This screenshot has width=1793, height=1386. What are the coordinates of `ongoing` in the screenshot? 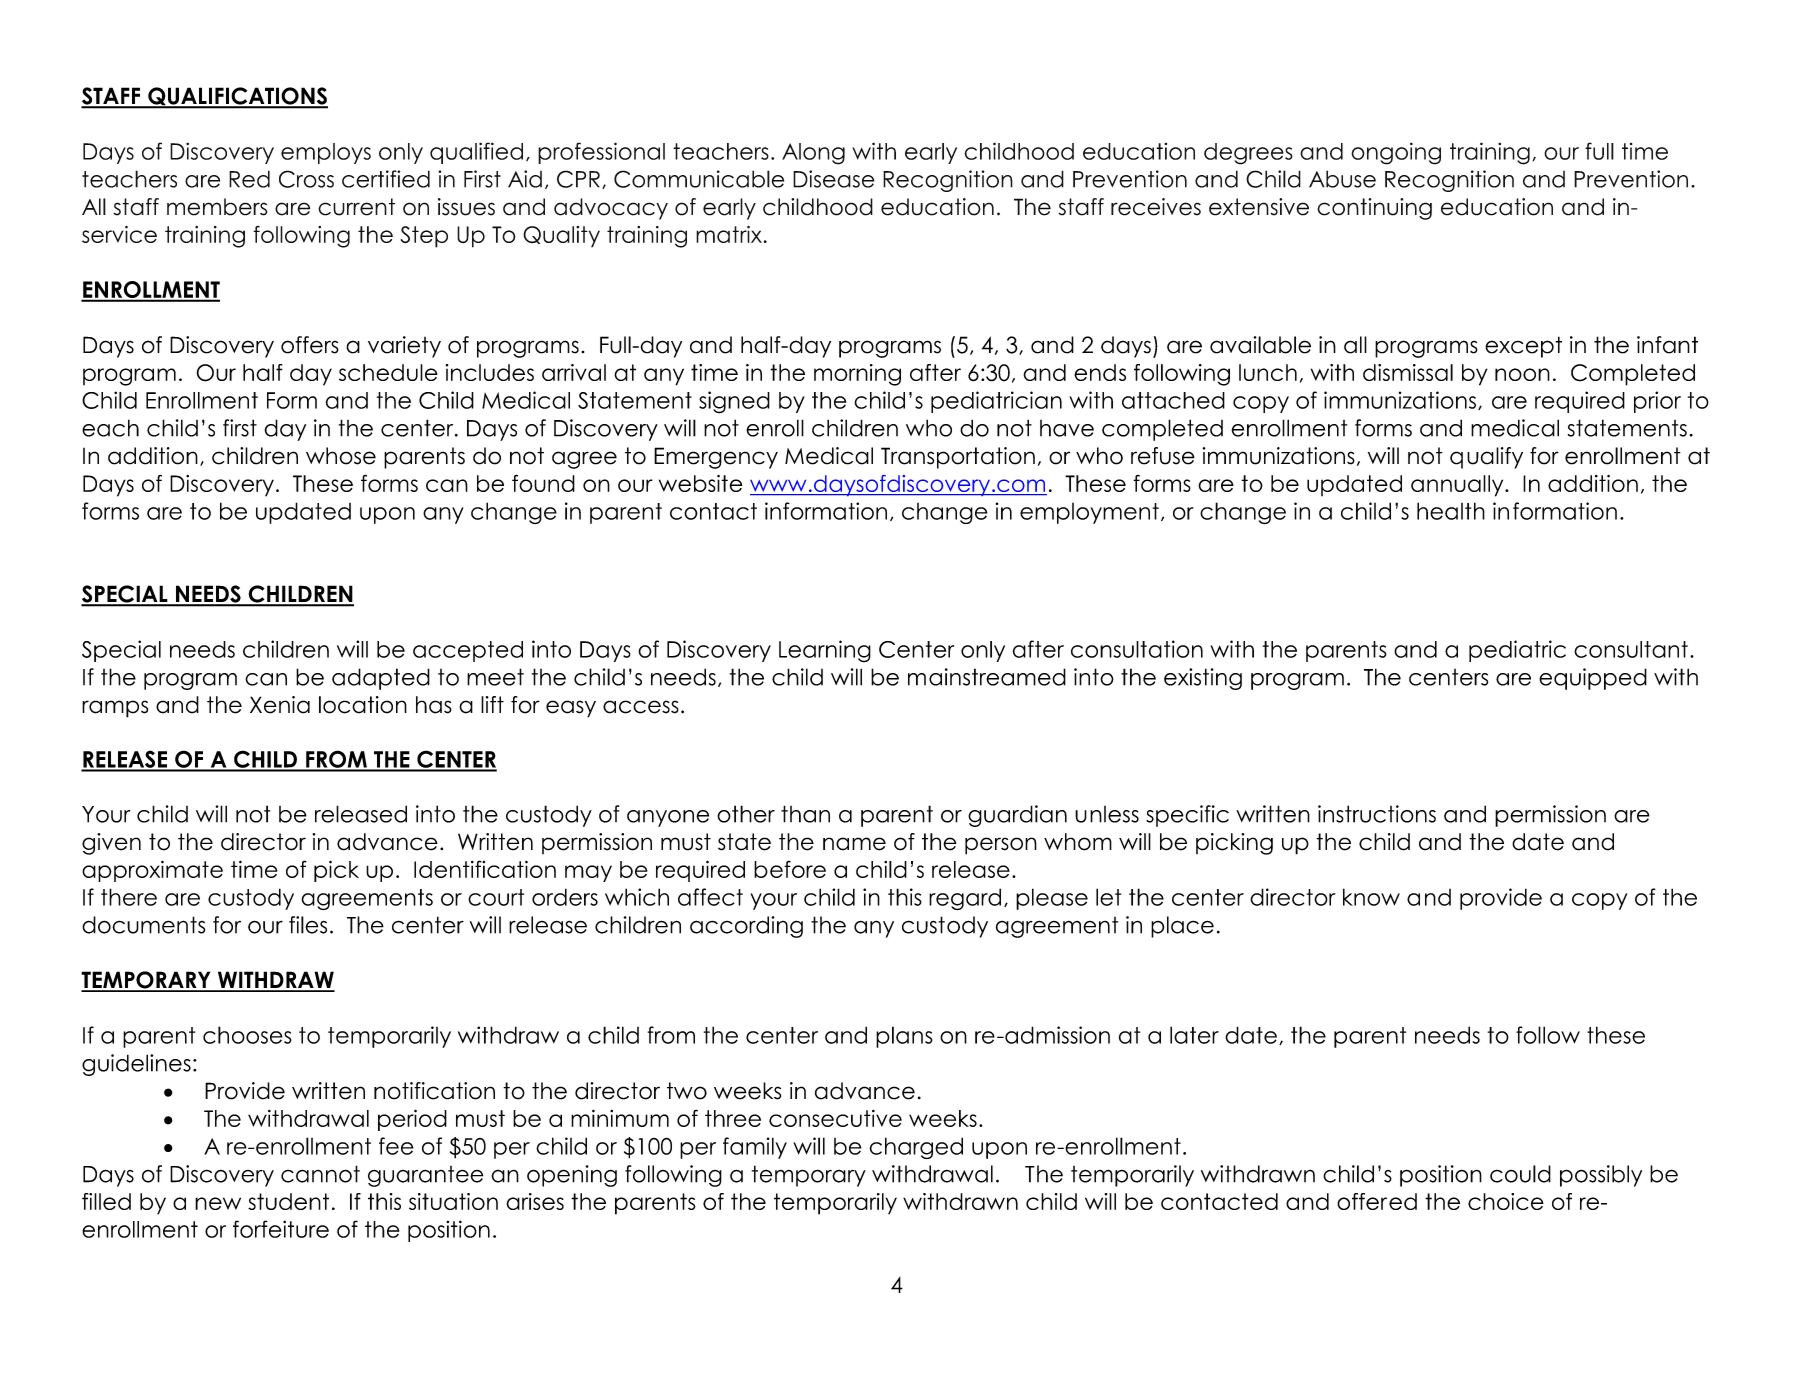 It's located at (1396, 153).
